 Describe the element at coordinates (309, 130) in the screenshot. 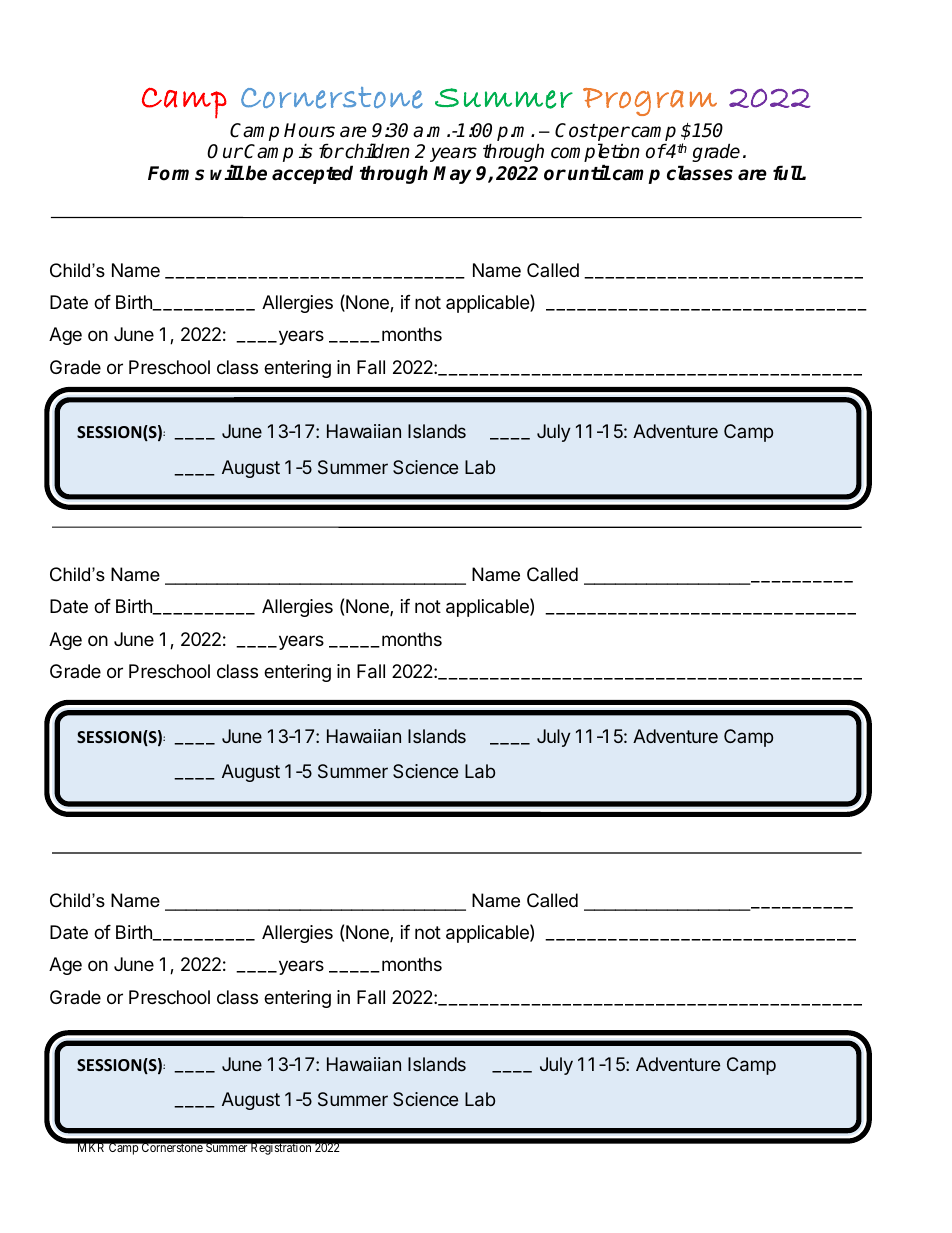

I see `Hours` at that location.
